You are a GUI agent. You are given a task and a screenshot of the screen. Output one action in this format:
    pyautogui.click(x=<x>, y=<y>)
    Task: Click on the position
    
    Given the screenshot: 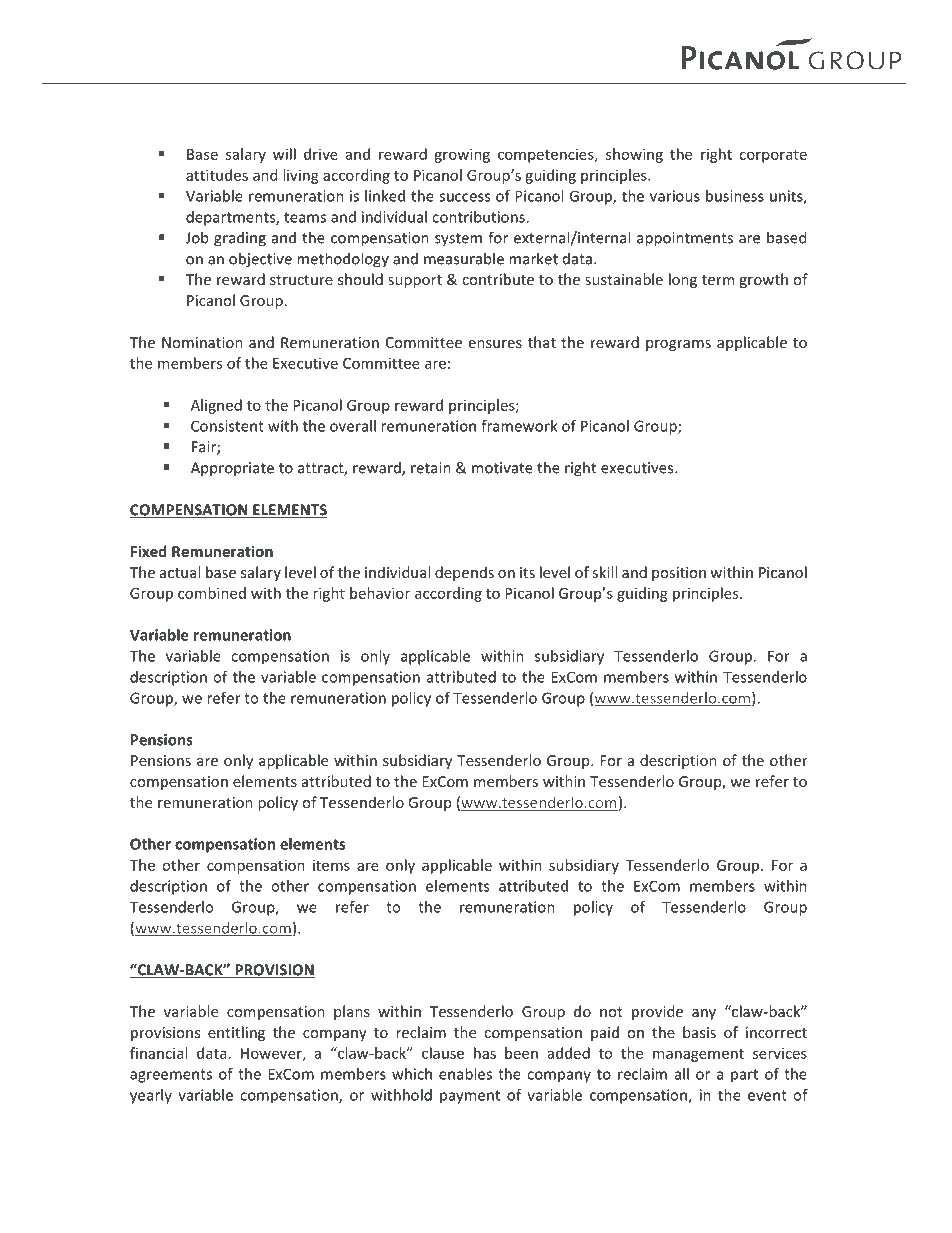 What is the action you would take?
    pyautogui.click(x=679, y=574)
